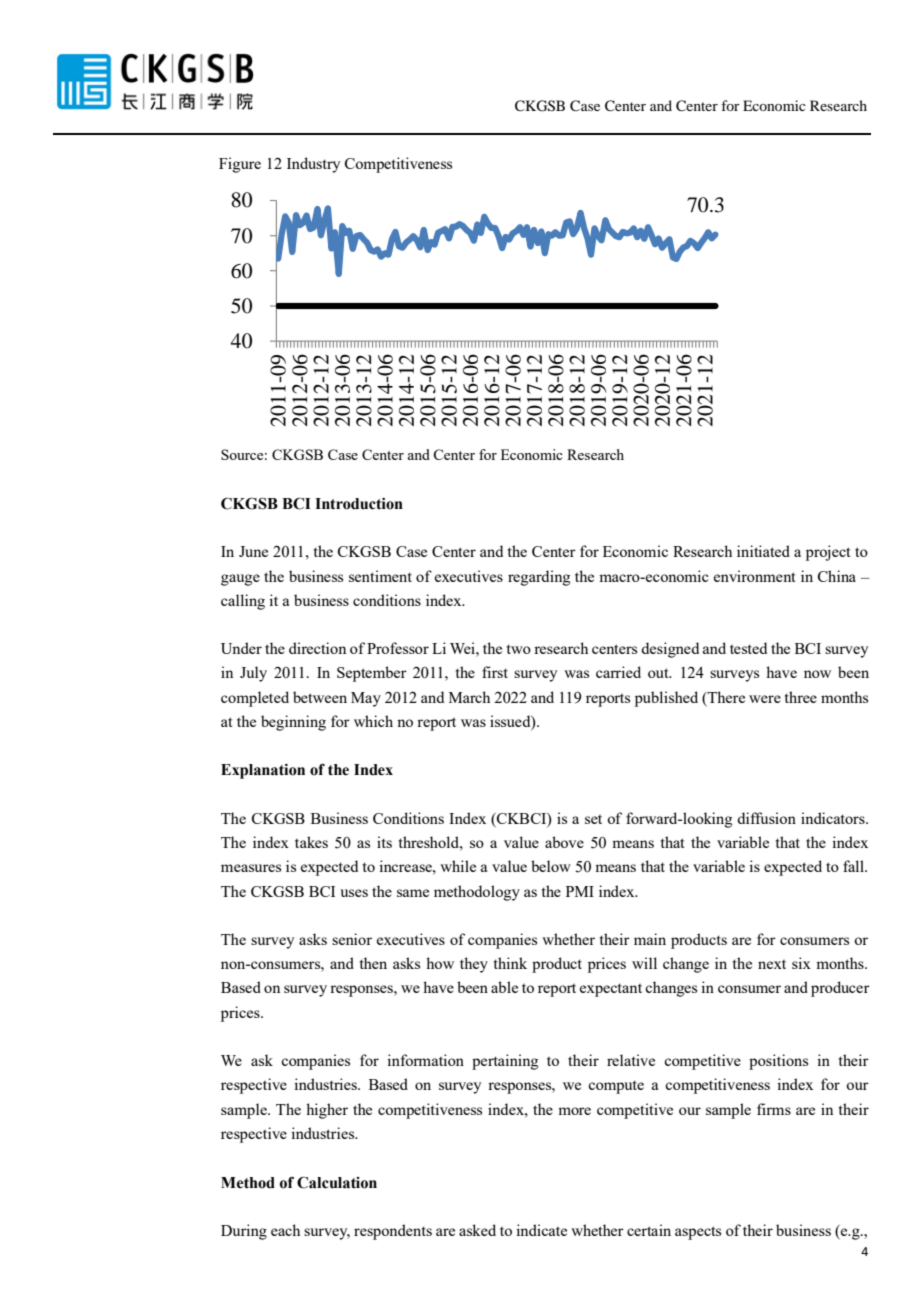 This screenshot has width=924, height=1308. What do you see at coordinates (311, 842) in the screenshot?
I see `takes` at bounding box center [311, 842].
